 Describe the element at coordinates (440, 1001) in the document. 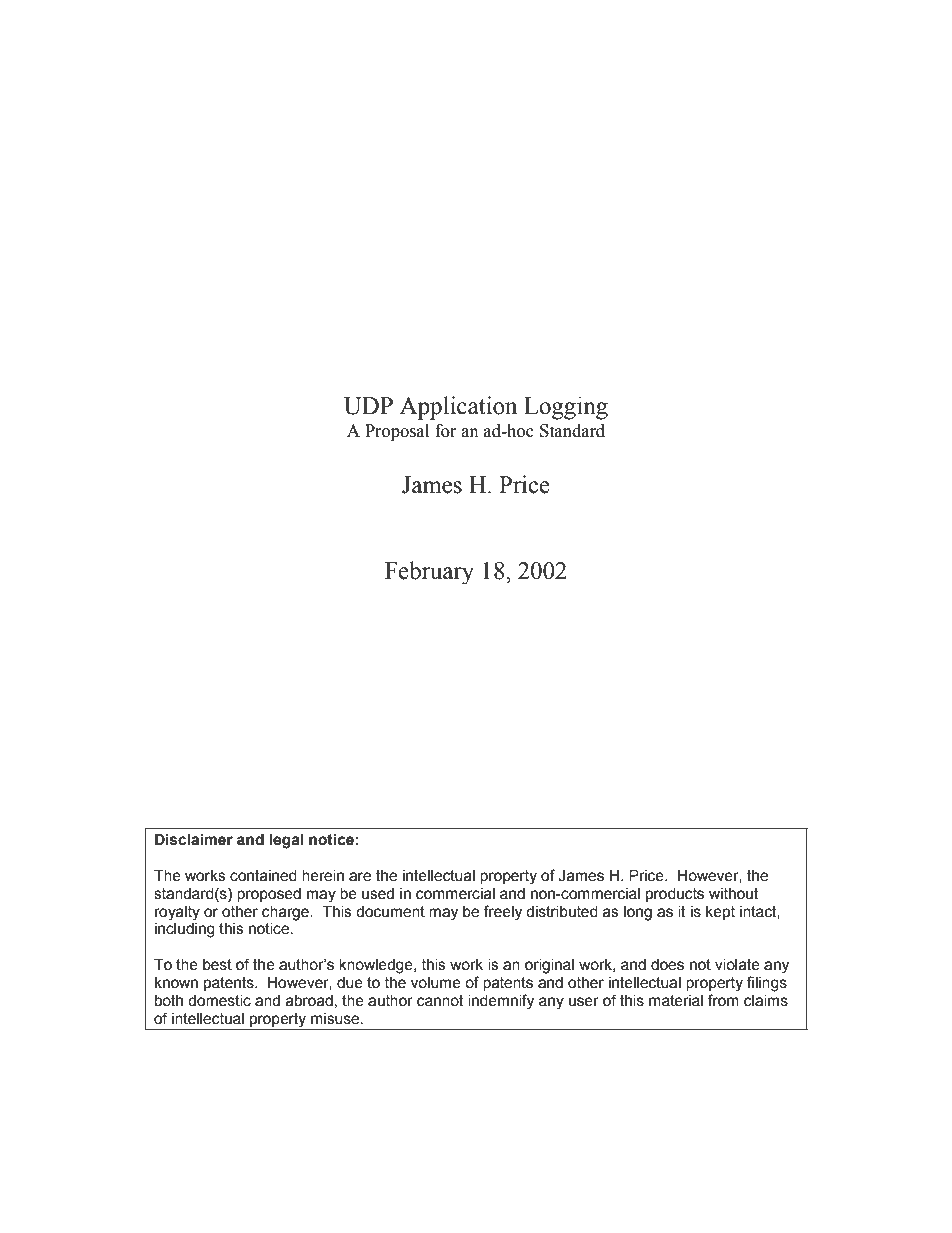

I see `cannot` at that location.
